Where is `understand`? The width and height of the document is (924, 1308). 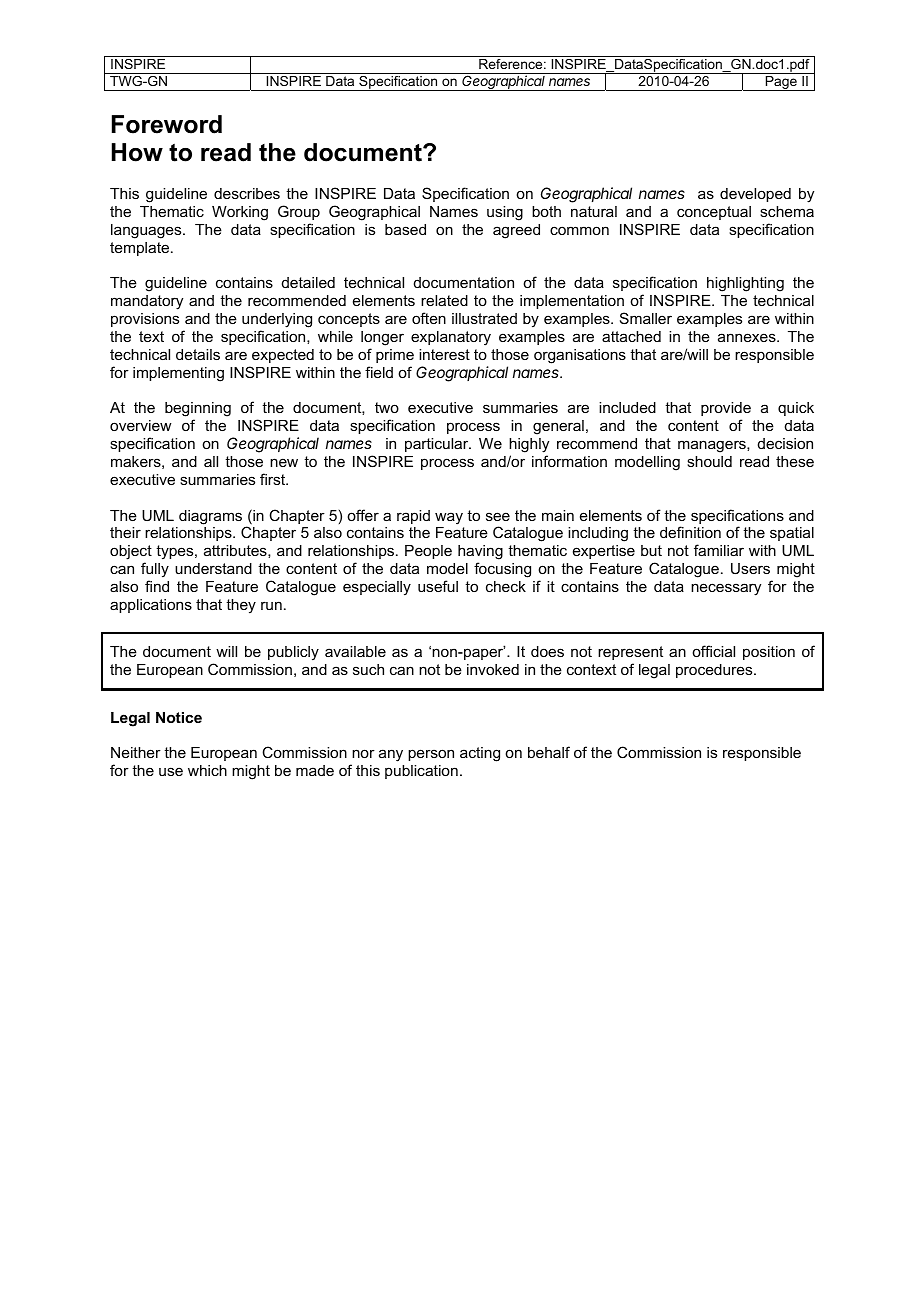
understand is located at coordinates (213, 568).
